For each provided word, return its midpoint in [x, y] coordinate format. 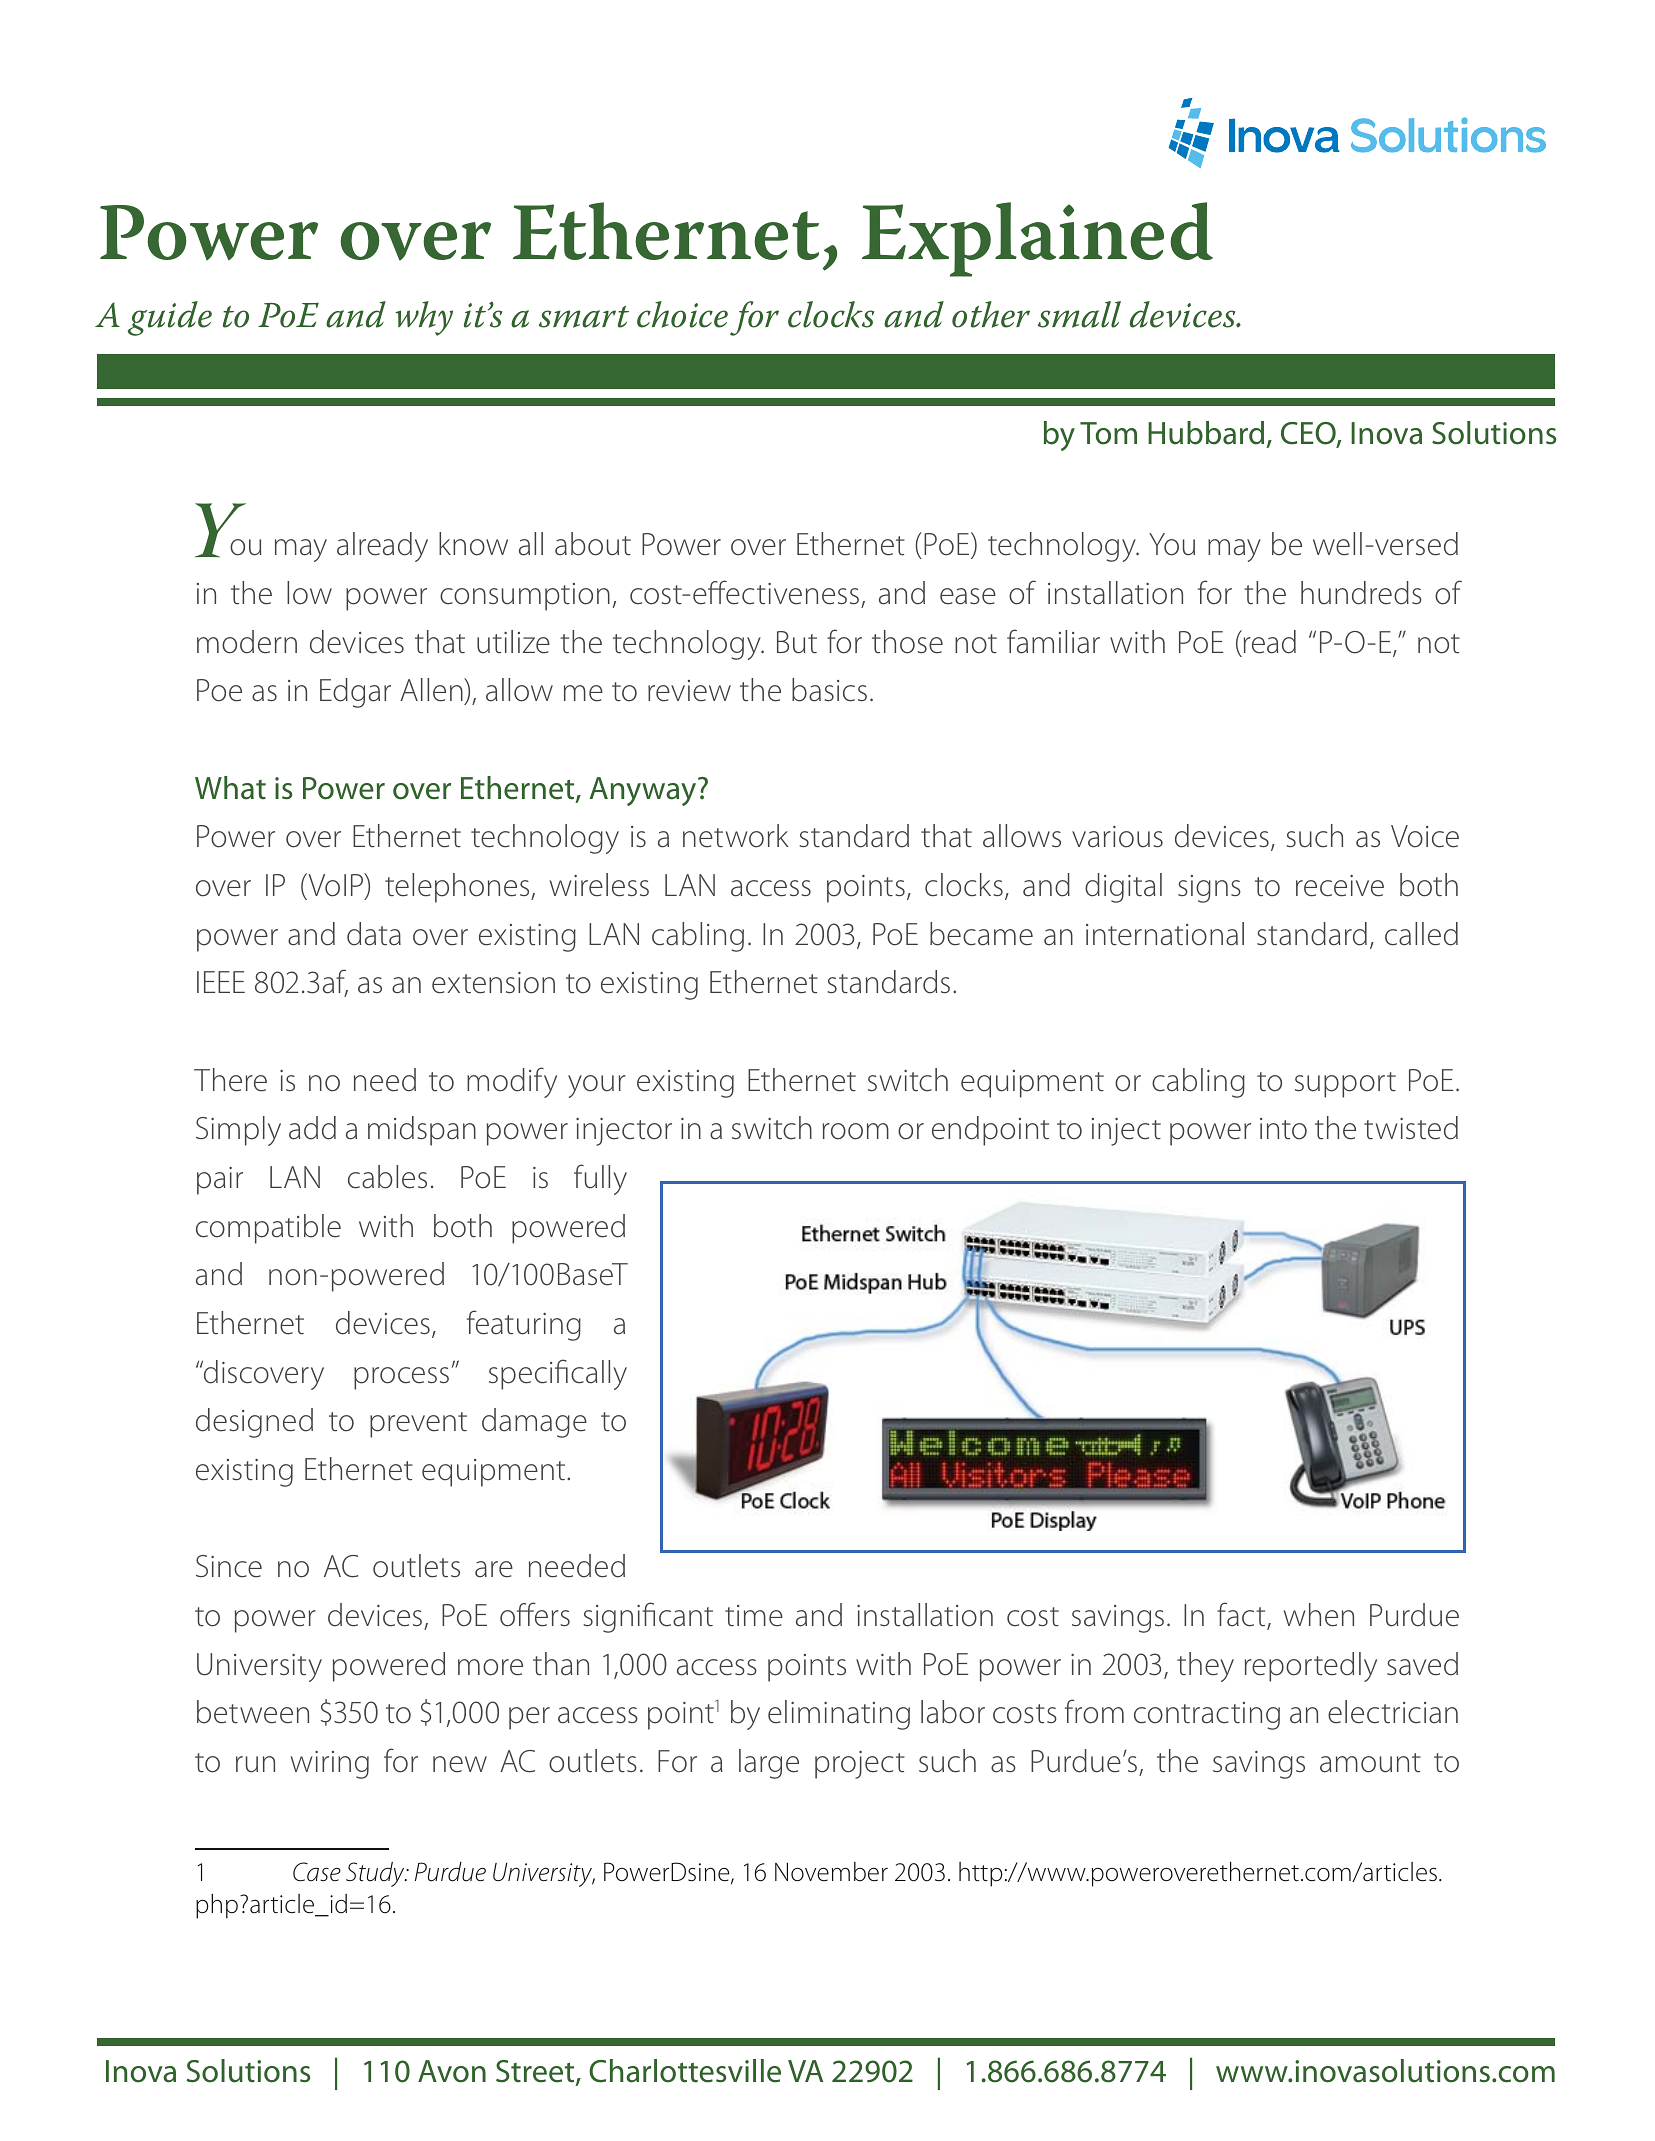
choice [682, 314]
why [424, 318]
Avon [452, 2071]
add [312, 1128]
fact [1242, 1615]
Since [229, 1566]
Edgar [355, 693]
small [1079, 314]
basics [829, 690]
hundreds [1361, 593]
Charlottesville [685, 2071]
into [1283, 1129]
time [754, 1616]
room [856, 1131]
